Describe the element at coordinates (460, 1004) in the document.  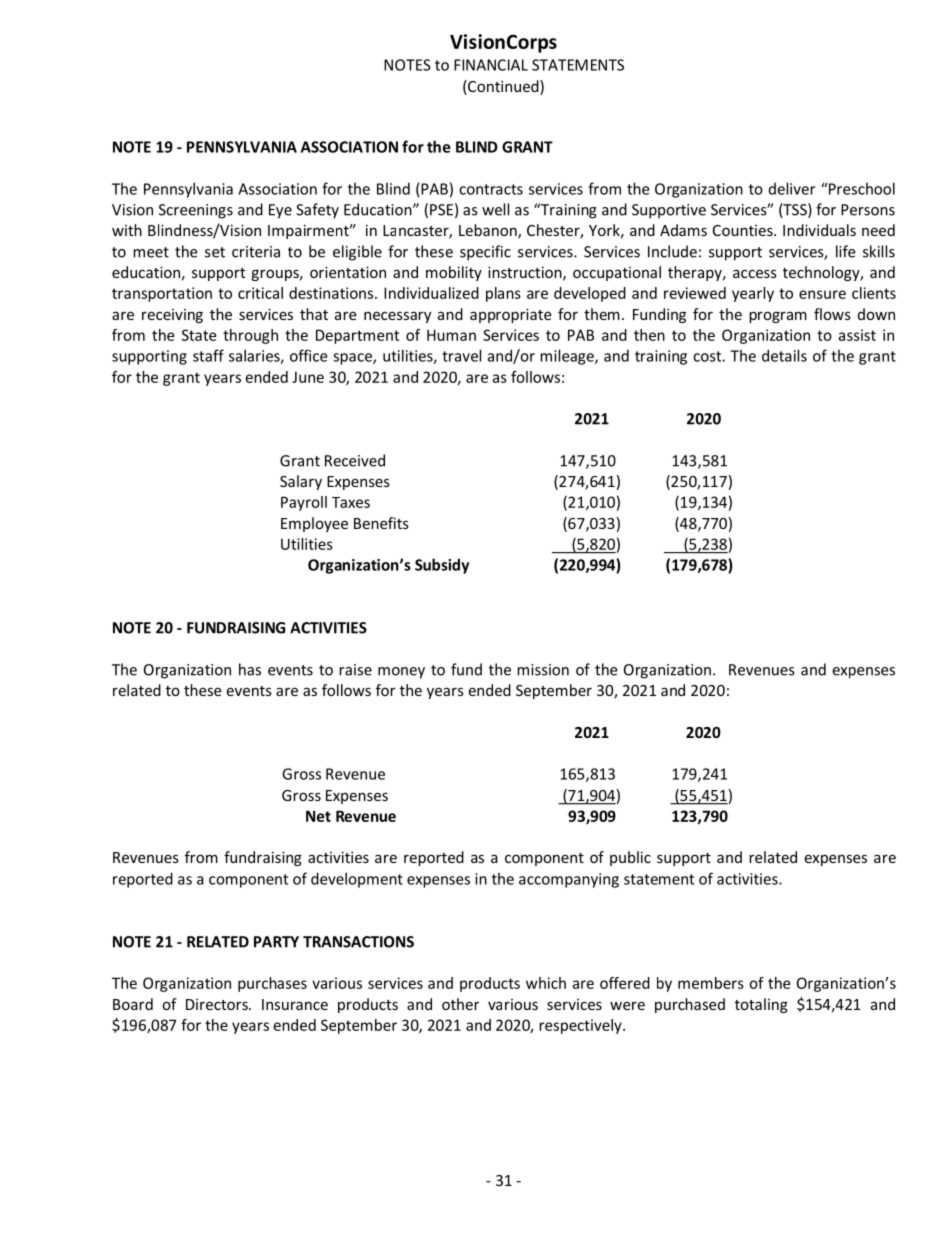
I see `other` at that location.
